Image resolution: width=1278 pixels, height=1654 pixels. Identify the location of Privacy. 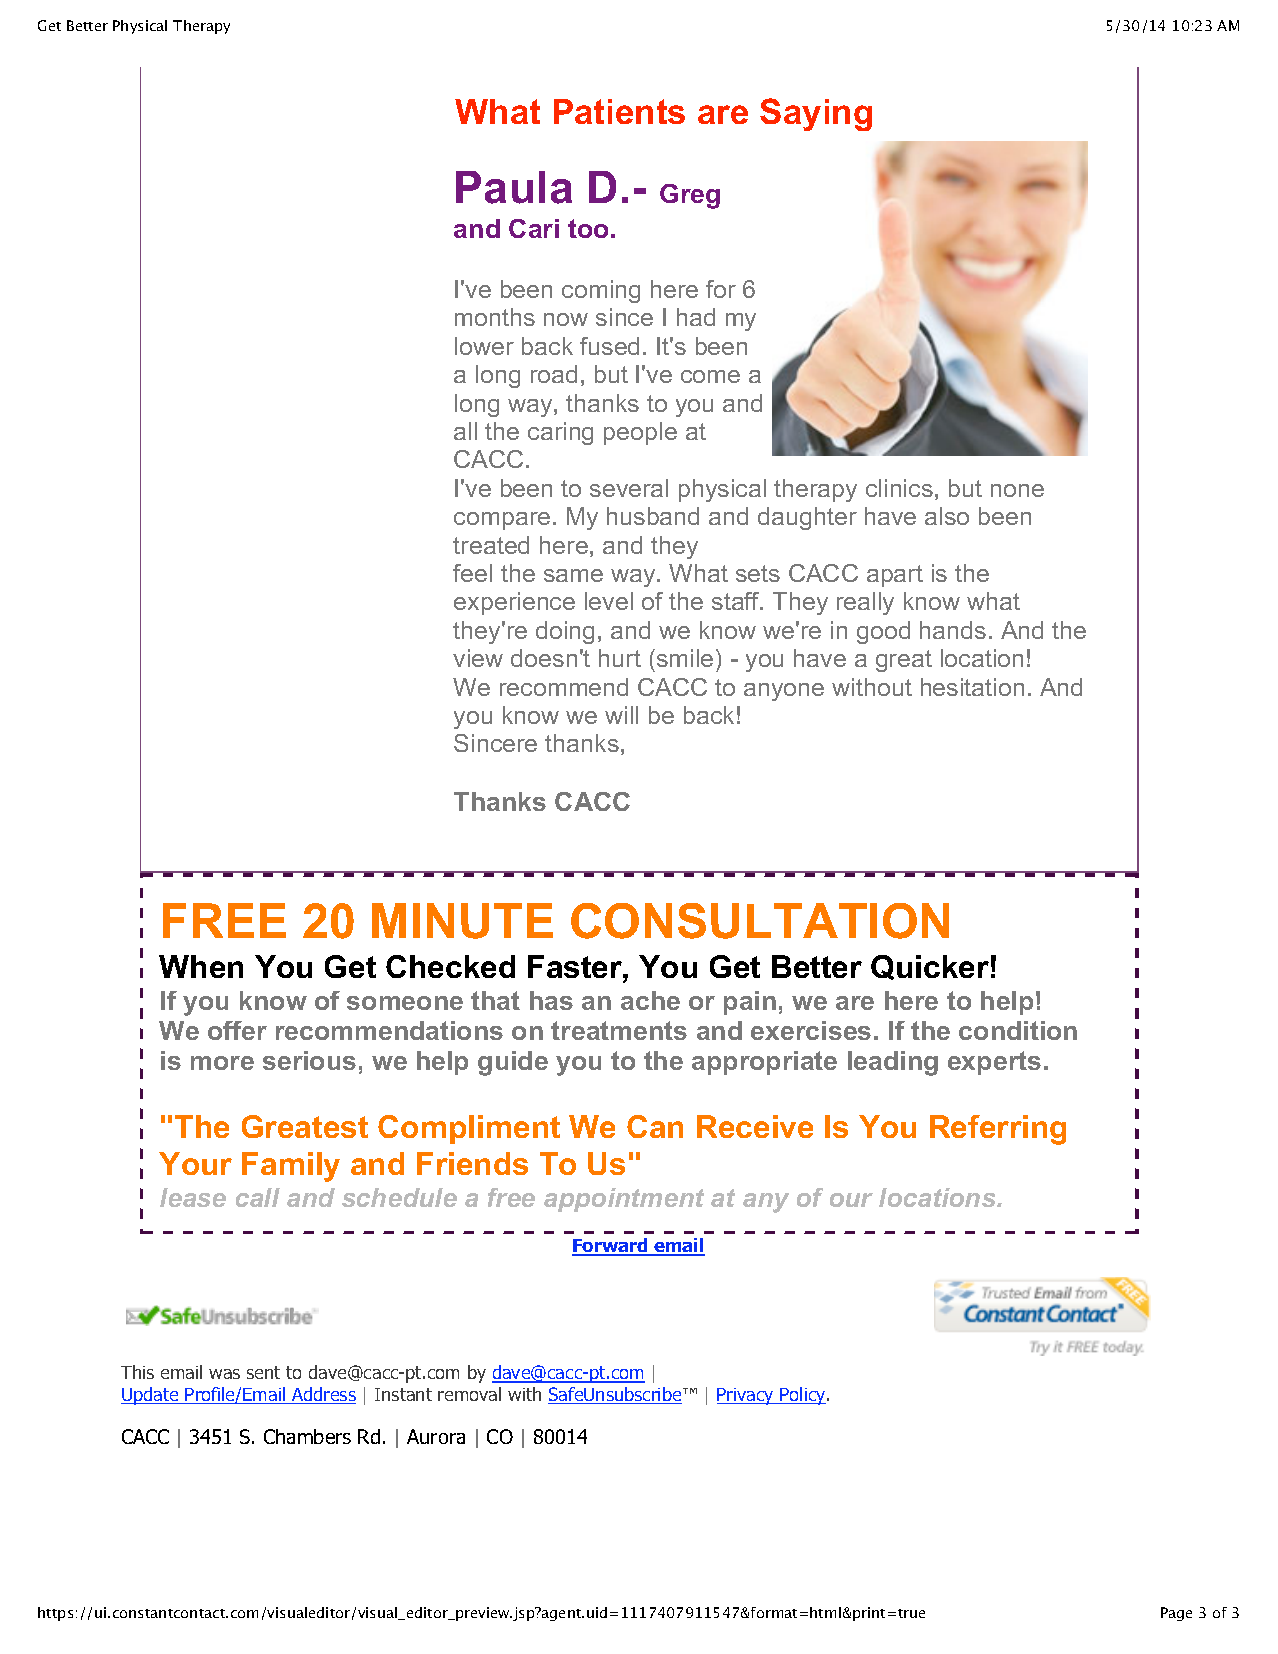
(746, 1396).
